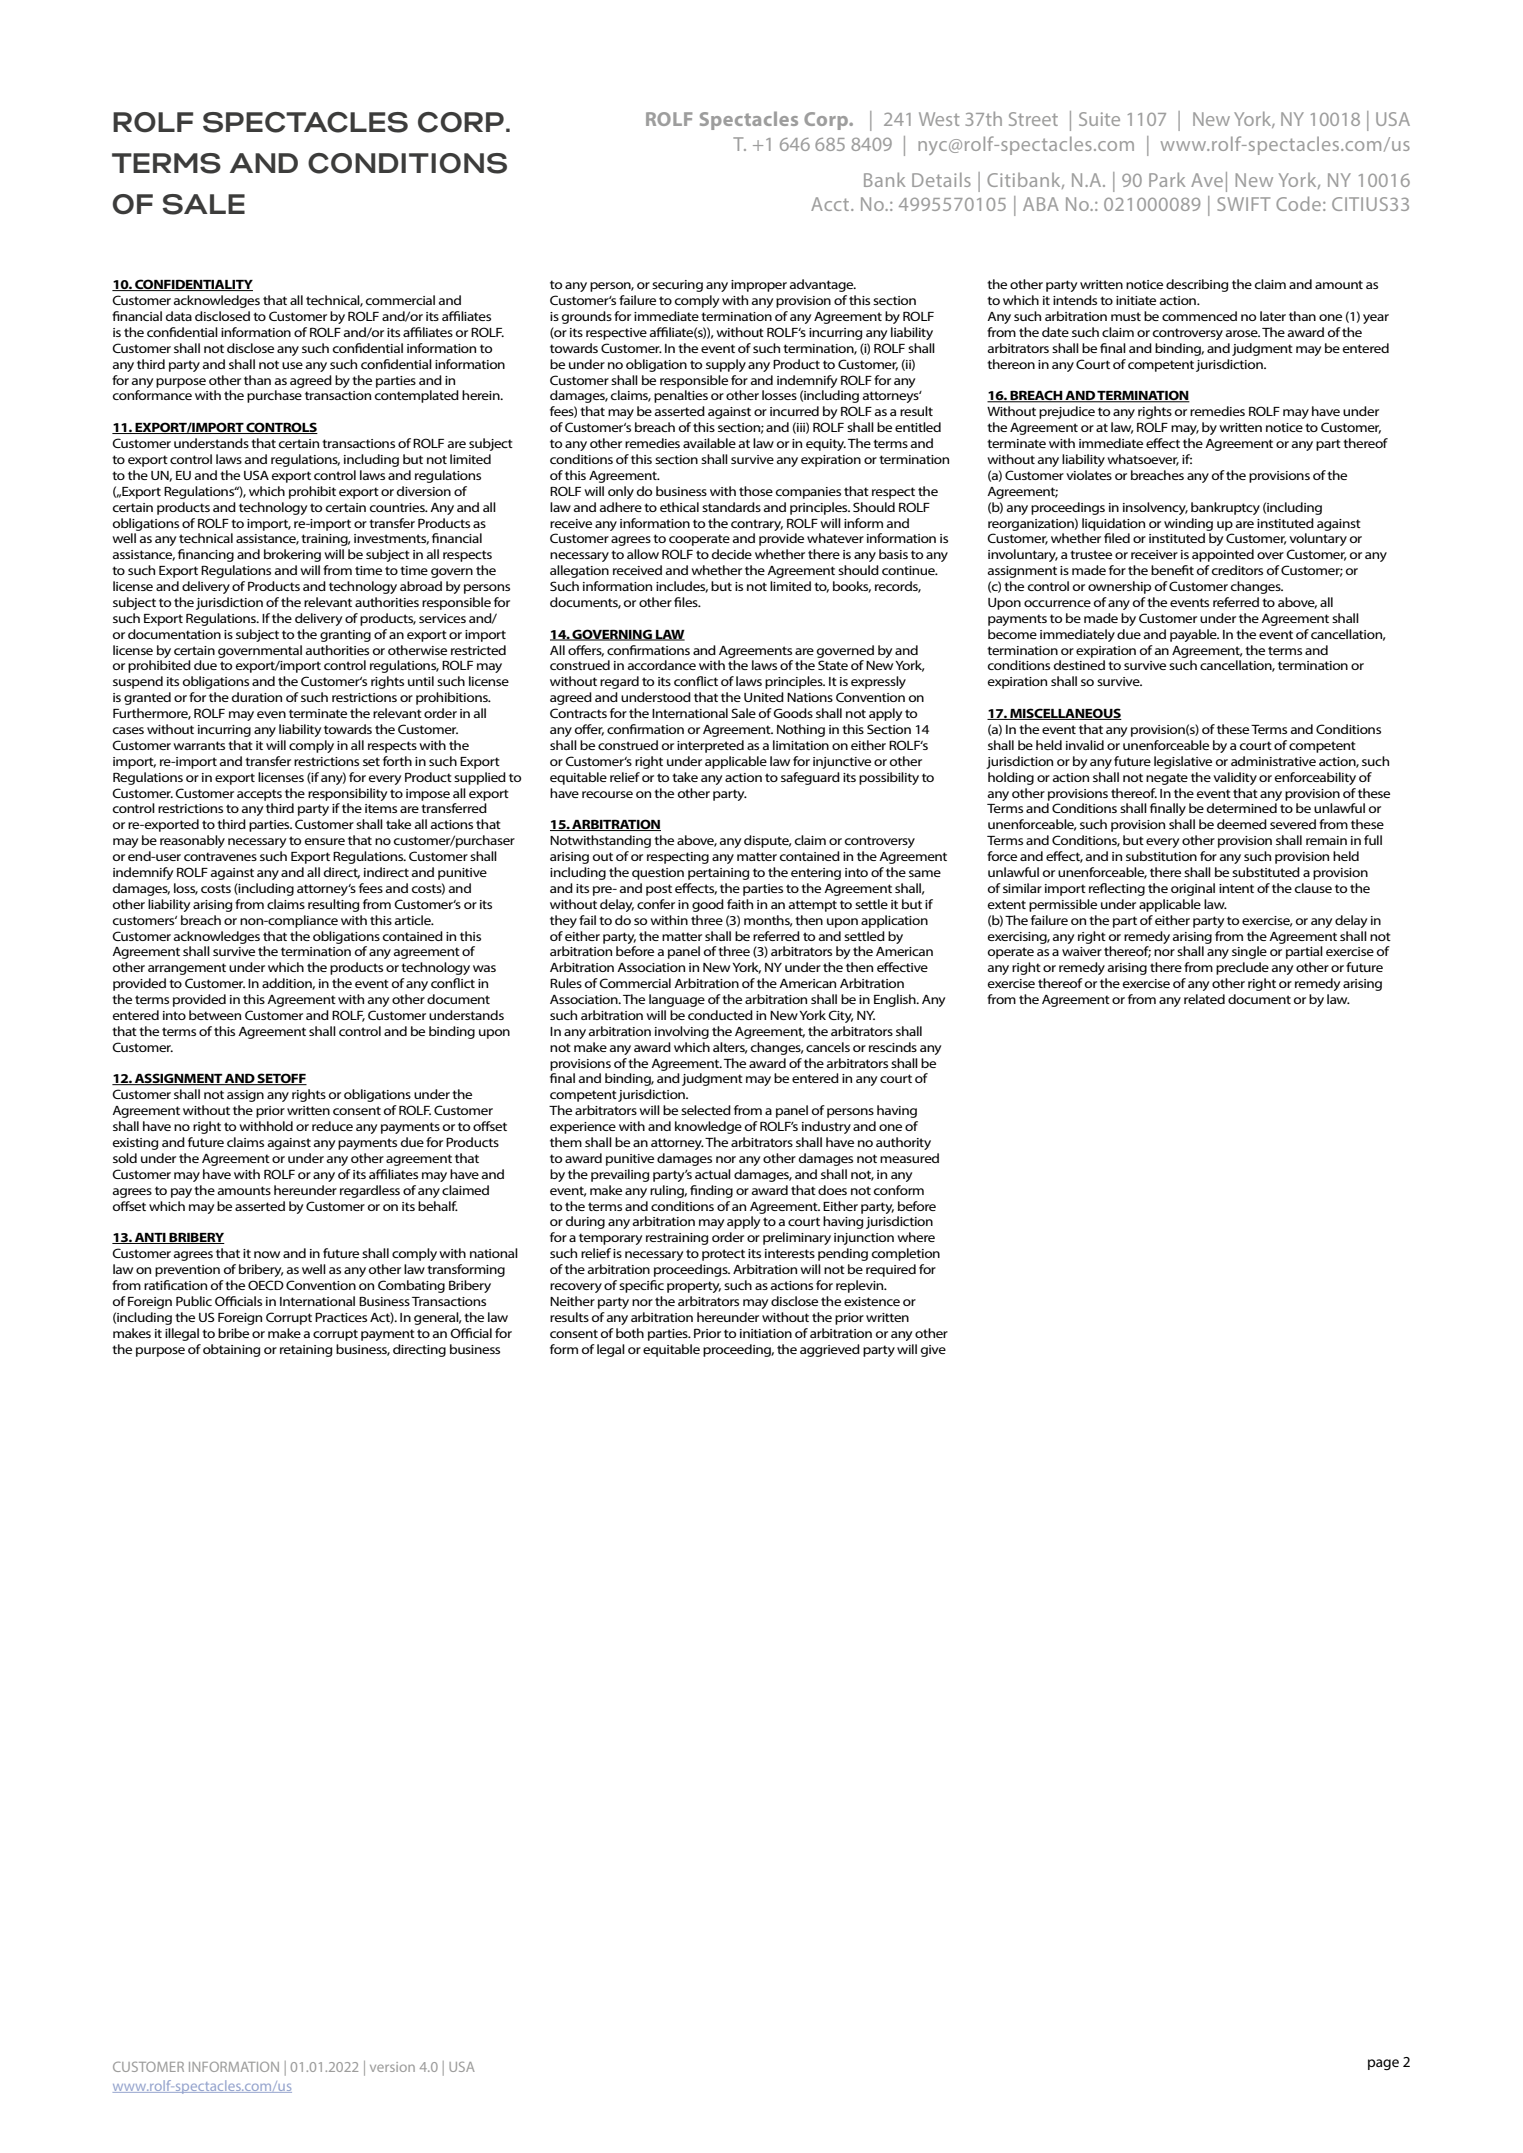 This document has height=2153, width=1523. What do you see at coordinates (1383, 2064) in the document?
I see `page` at bounding box center [1383, 2064].
